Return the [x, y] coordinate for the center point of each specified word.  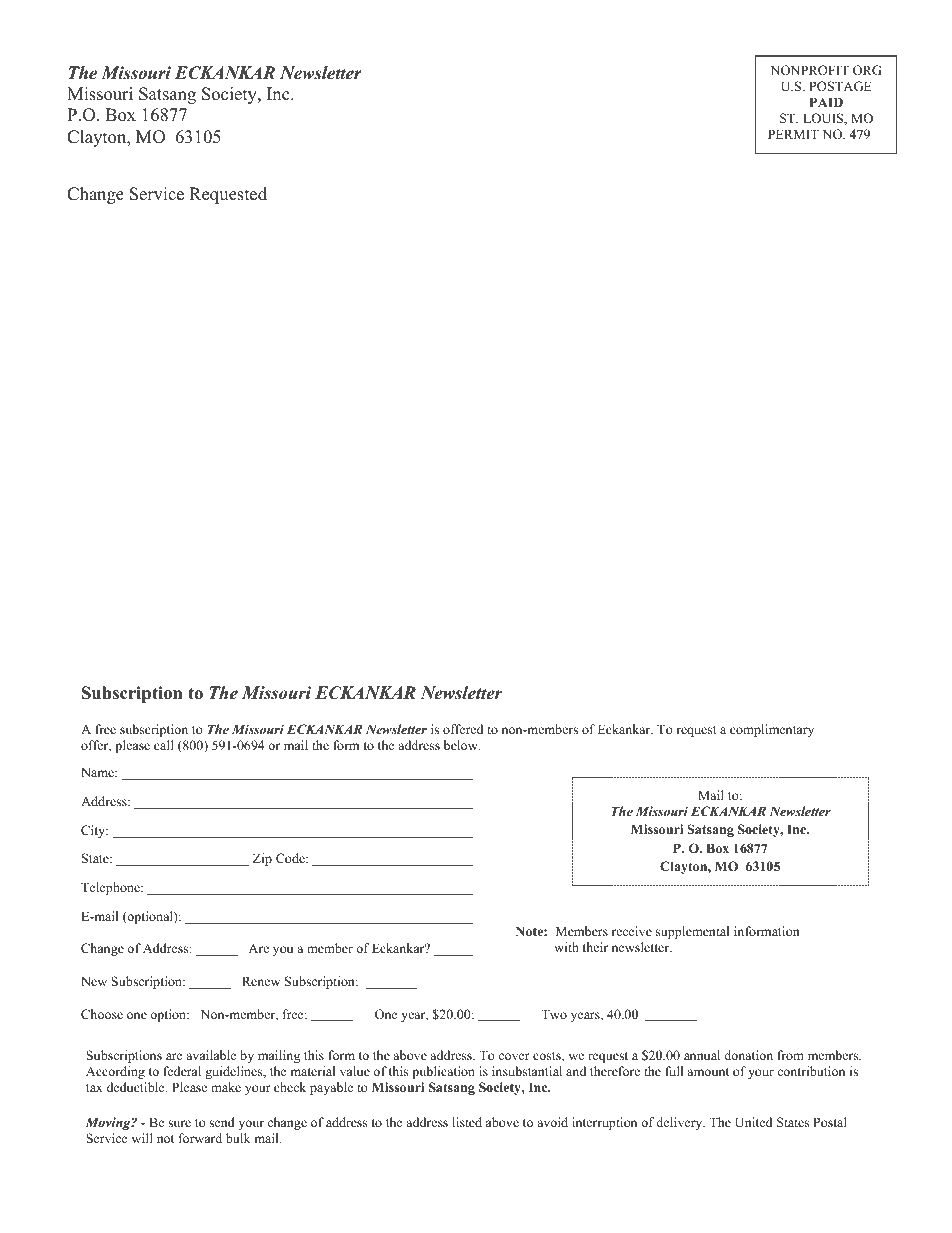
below [462, 745]
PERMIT [793, 134]
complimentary [772, 730]
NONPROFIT [810, 70]
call [164, 745]
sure [179, 1123]
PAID [826, 102]
